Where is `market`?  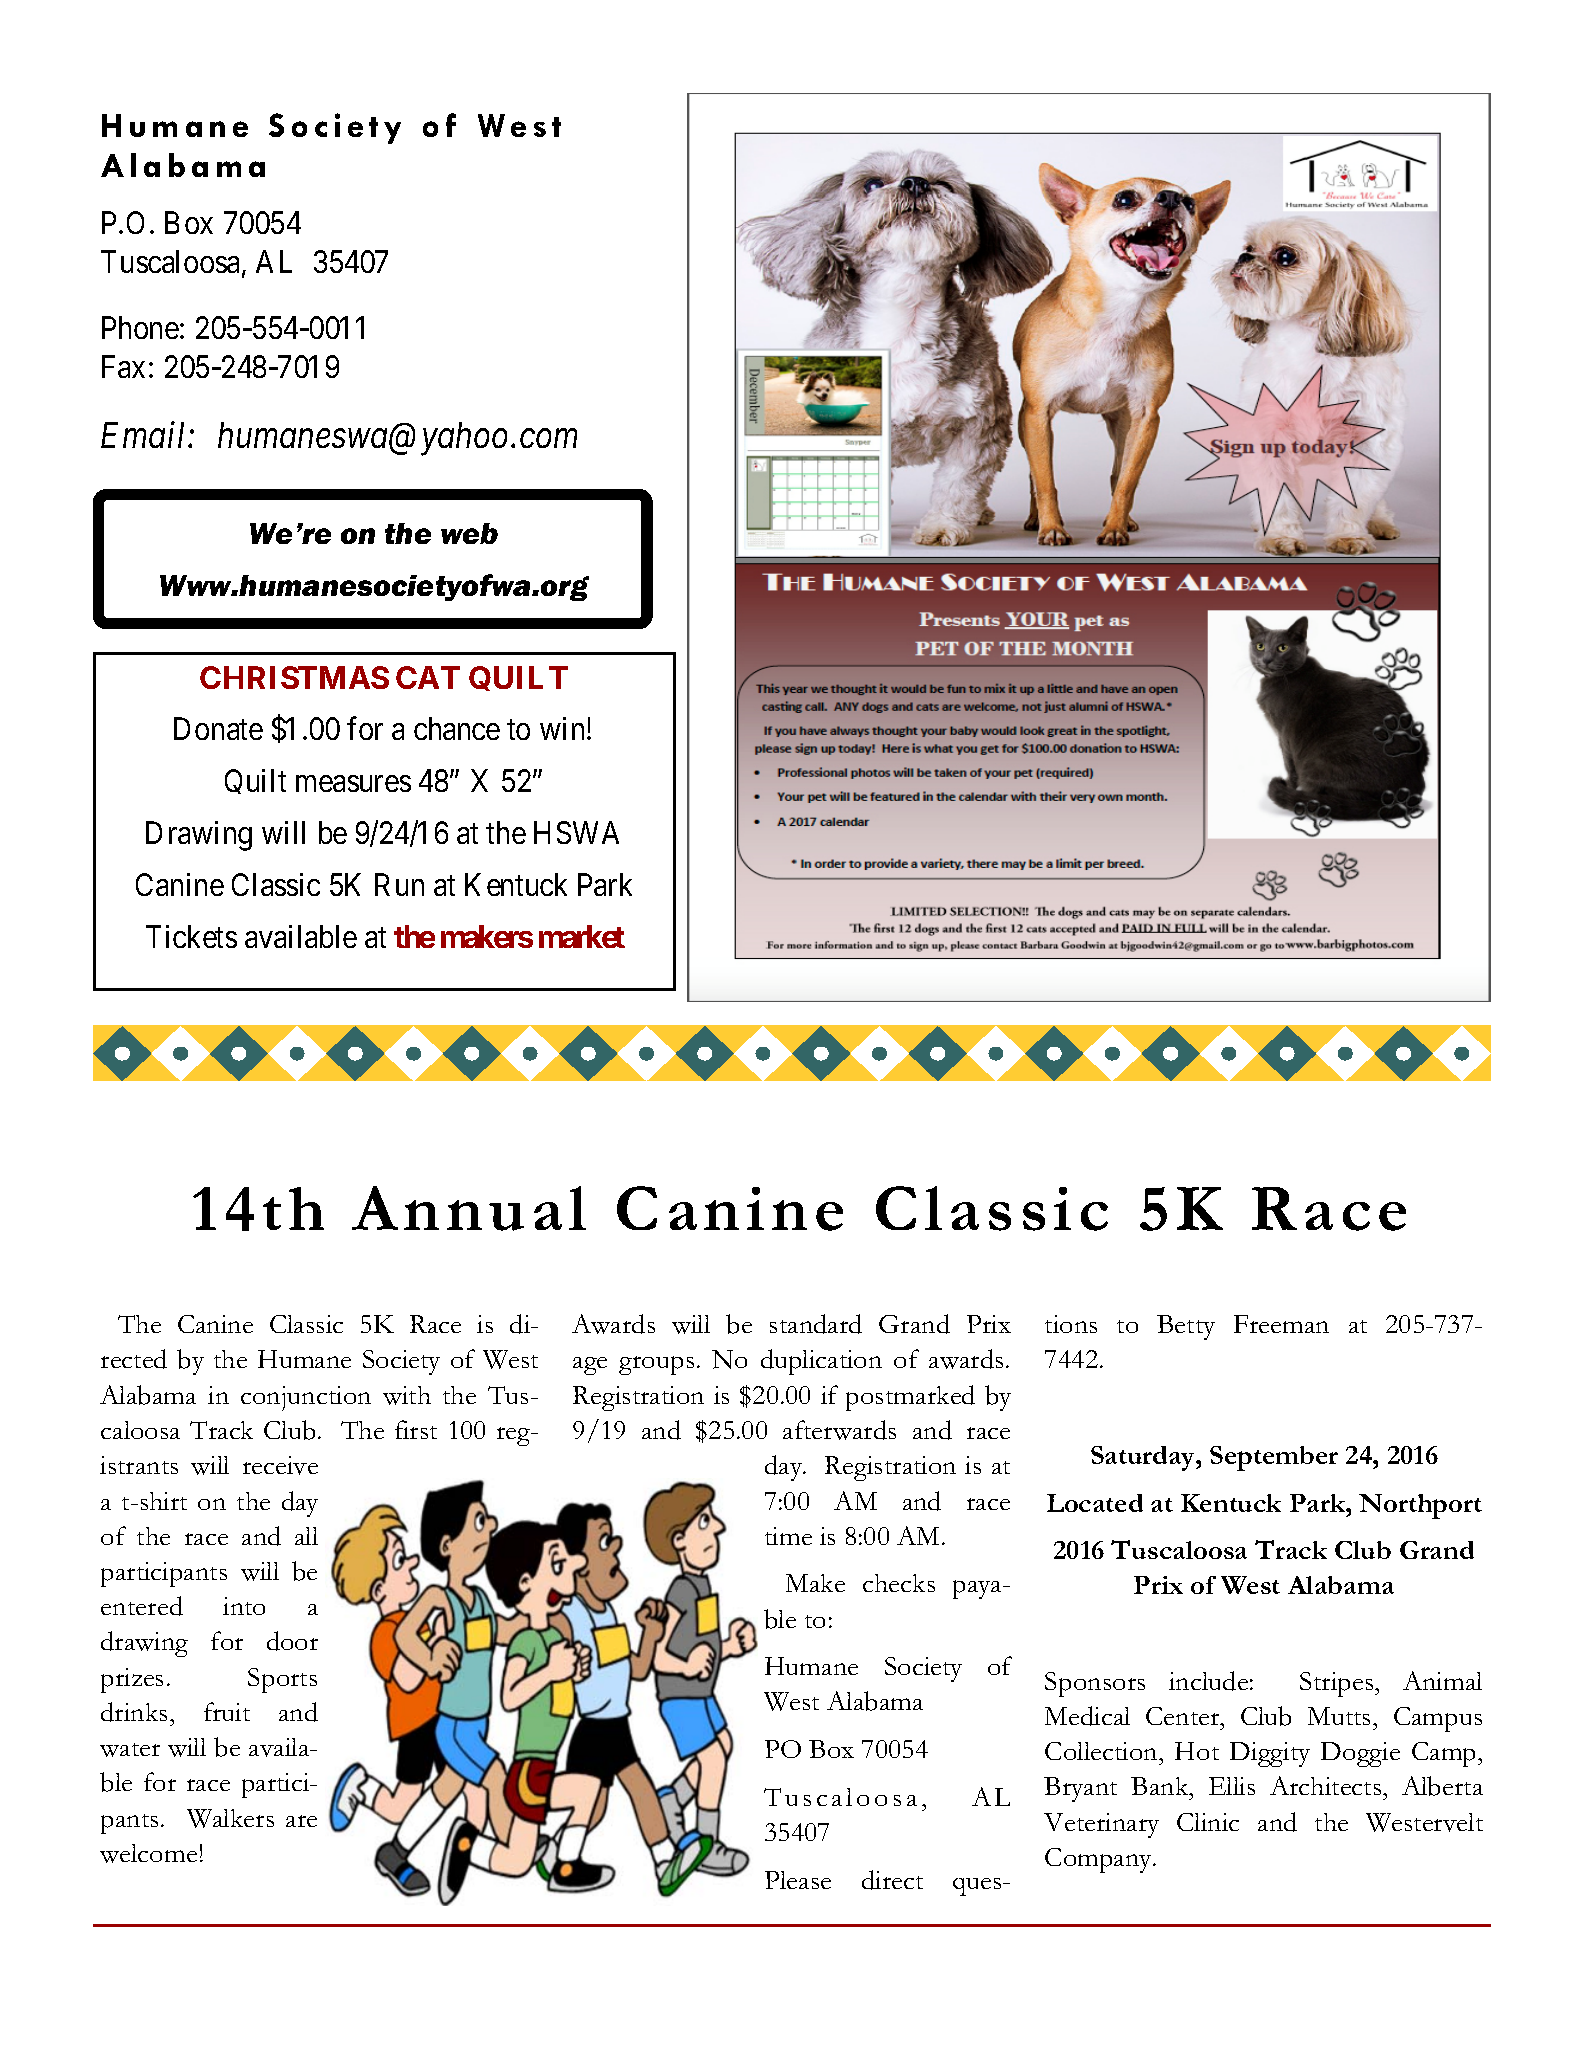
market is located at coordinates (582, 936).
